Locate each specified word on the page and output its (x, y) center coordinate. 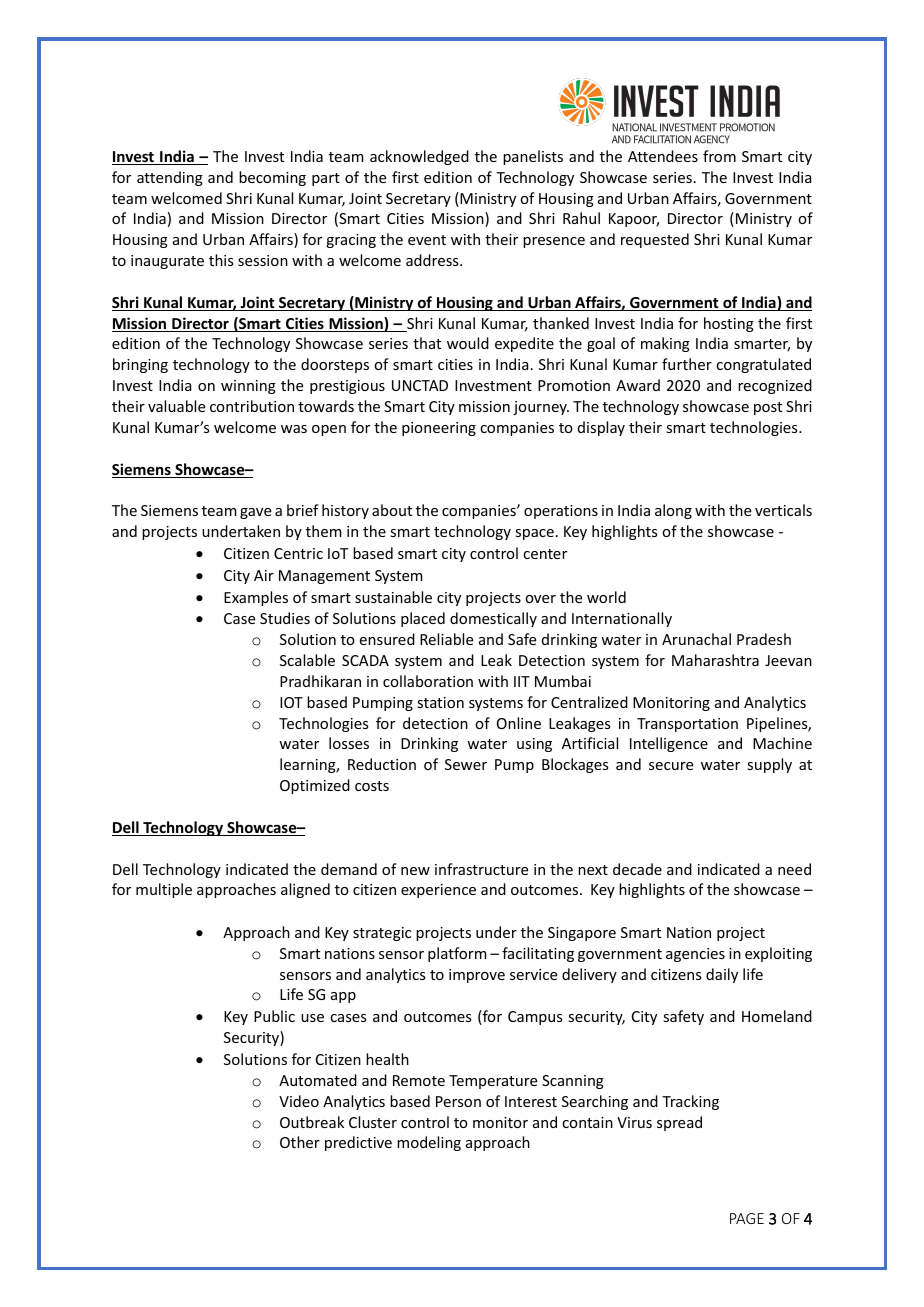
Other (300, 1142)
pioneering (439, 429)
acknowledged (419, 157)
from (719, 156)
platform (457, 954)
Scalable (307, 660)
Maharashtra (715, 660)
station (440, 702)
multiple (164, 890)
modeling (429, 1143)
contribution (252, 406)
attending (170, 178)
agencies (695, 955)
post (768, 408)
